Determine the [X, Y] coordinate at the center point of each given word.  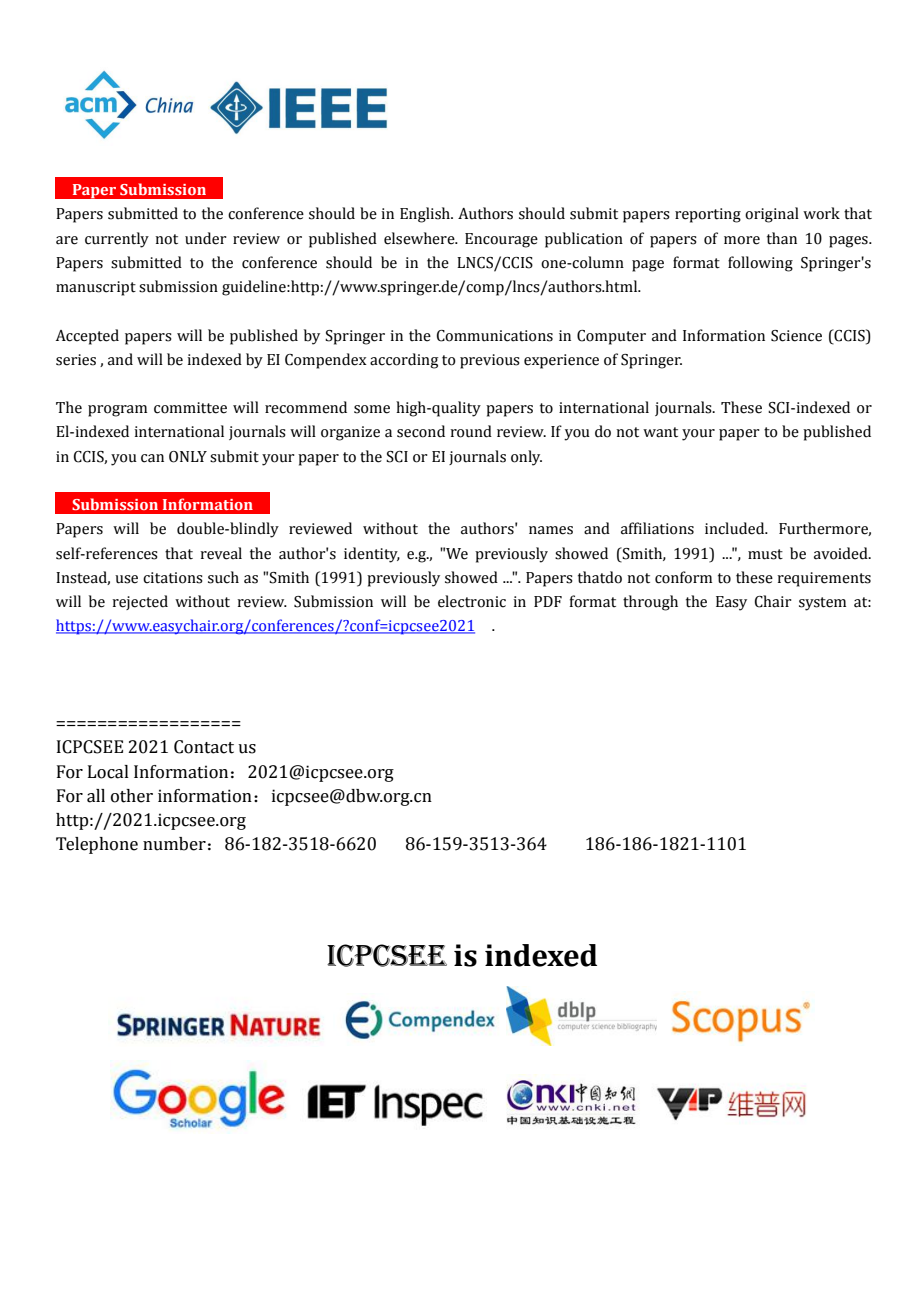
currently [117, 240]
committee [190, 408]
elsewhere [420, 238]
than [782, 238]
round [471, 431]
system [822, 604]
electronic [472, 601]
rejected [140, 602]
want [660, 432]
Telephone [97, 845]
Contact [204, 747]
